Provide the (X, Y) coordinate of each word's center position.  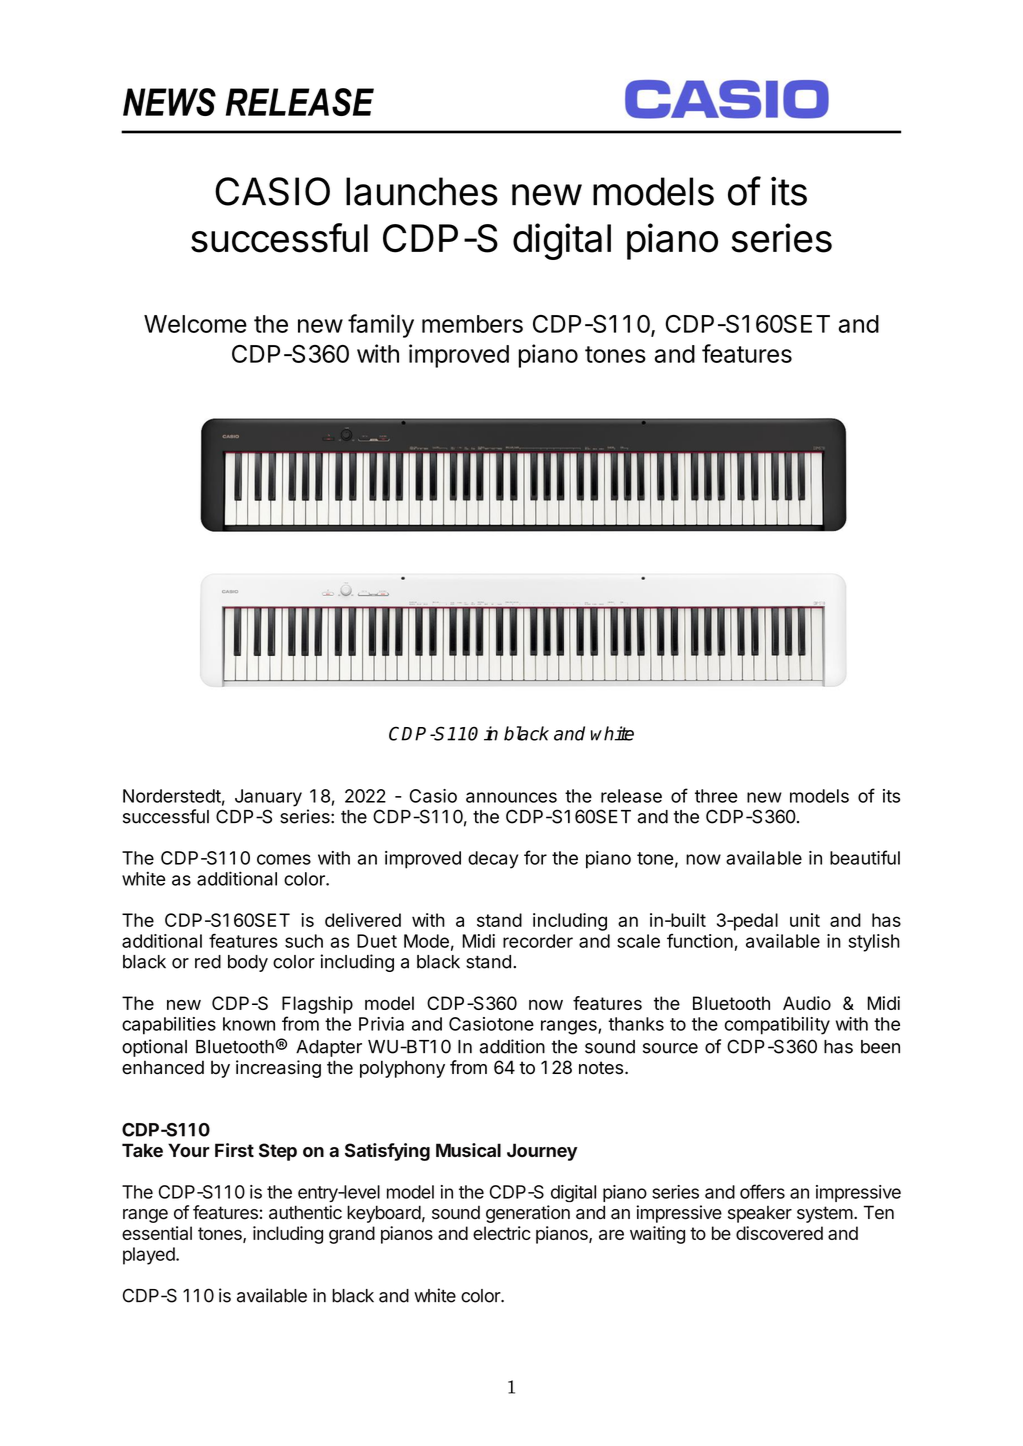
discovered (779, 1233)
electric (502, 1233)
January (268, 798)
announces (511, 797)
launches (422, 191)
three (716, 796)
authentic (305, 1212)
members (472, 324)
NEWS (169, 102)
